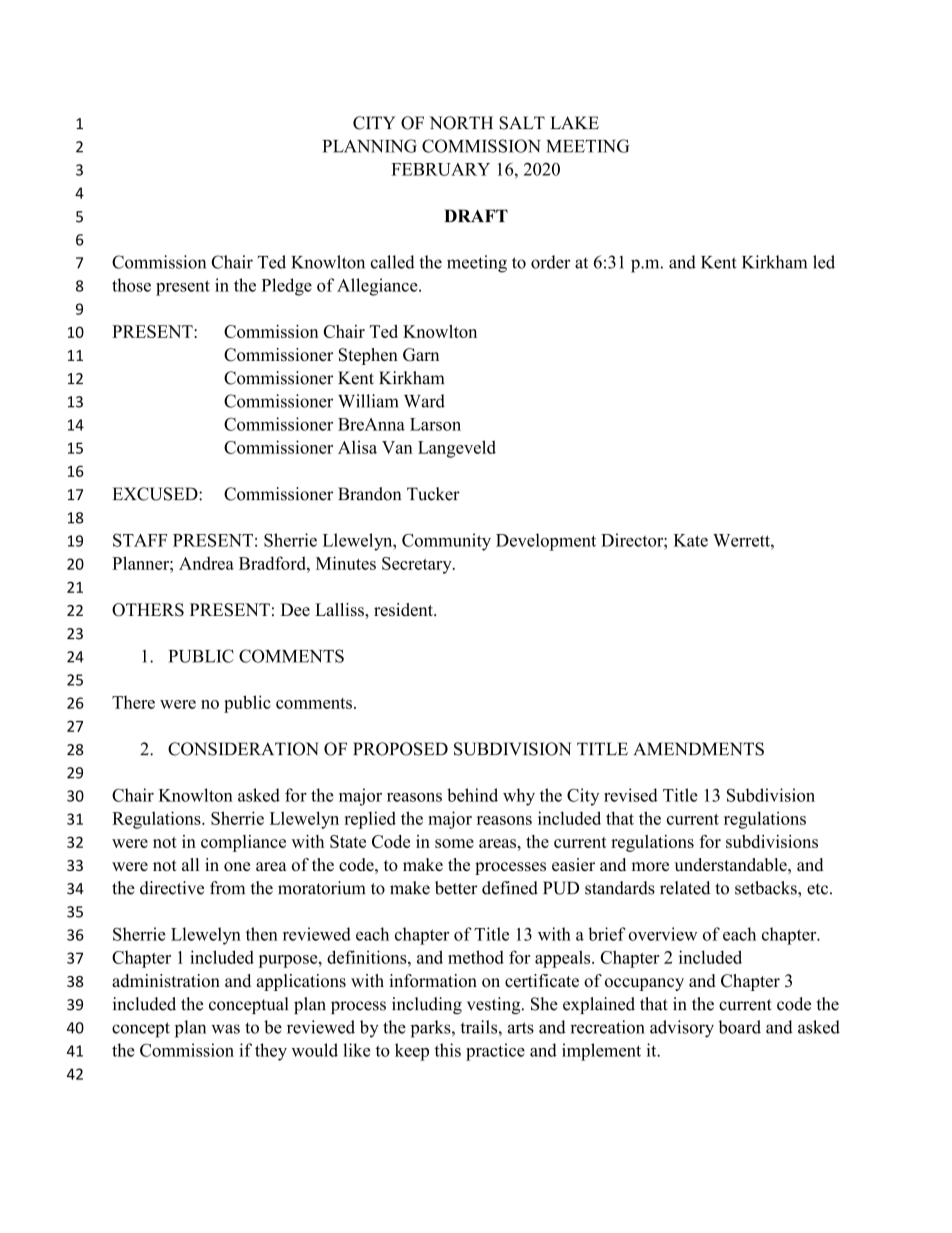  I want to click on LAKE, so click(574, 122).
